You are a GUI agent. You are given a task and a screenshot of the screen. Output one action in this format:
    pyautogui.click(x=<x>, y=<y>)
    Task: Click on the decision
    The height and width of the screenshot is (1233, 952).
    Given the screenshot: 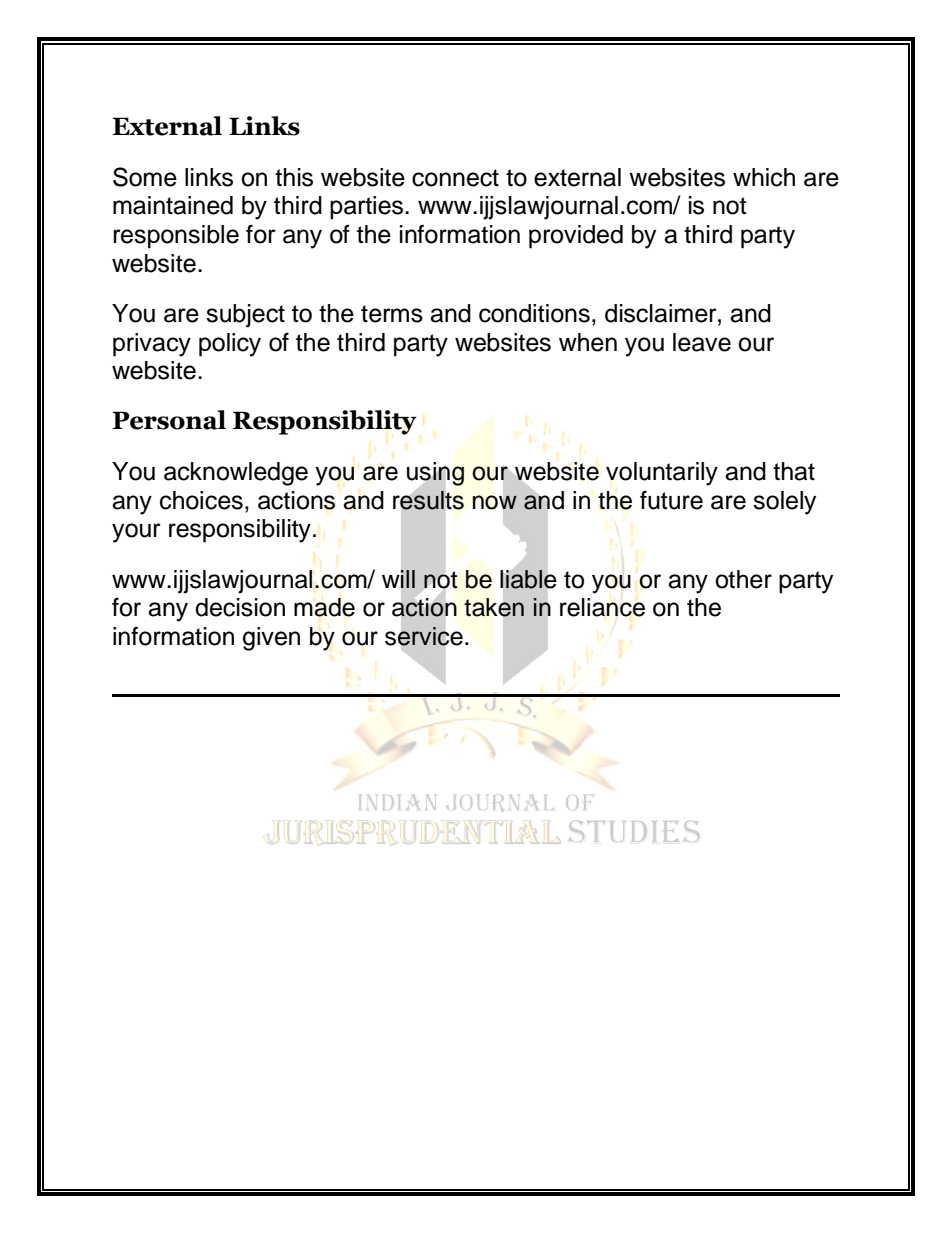 What is the action you would take?
    pyautogui.click(x=240, y=607)
